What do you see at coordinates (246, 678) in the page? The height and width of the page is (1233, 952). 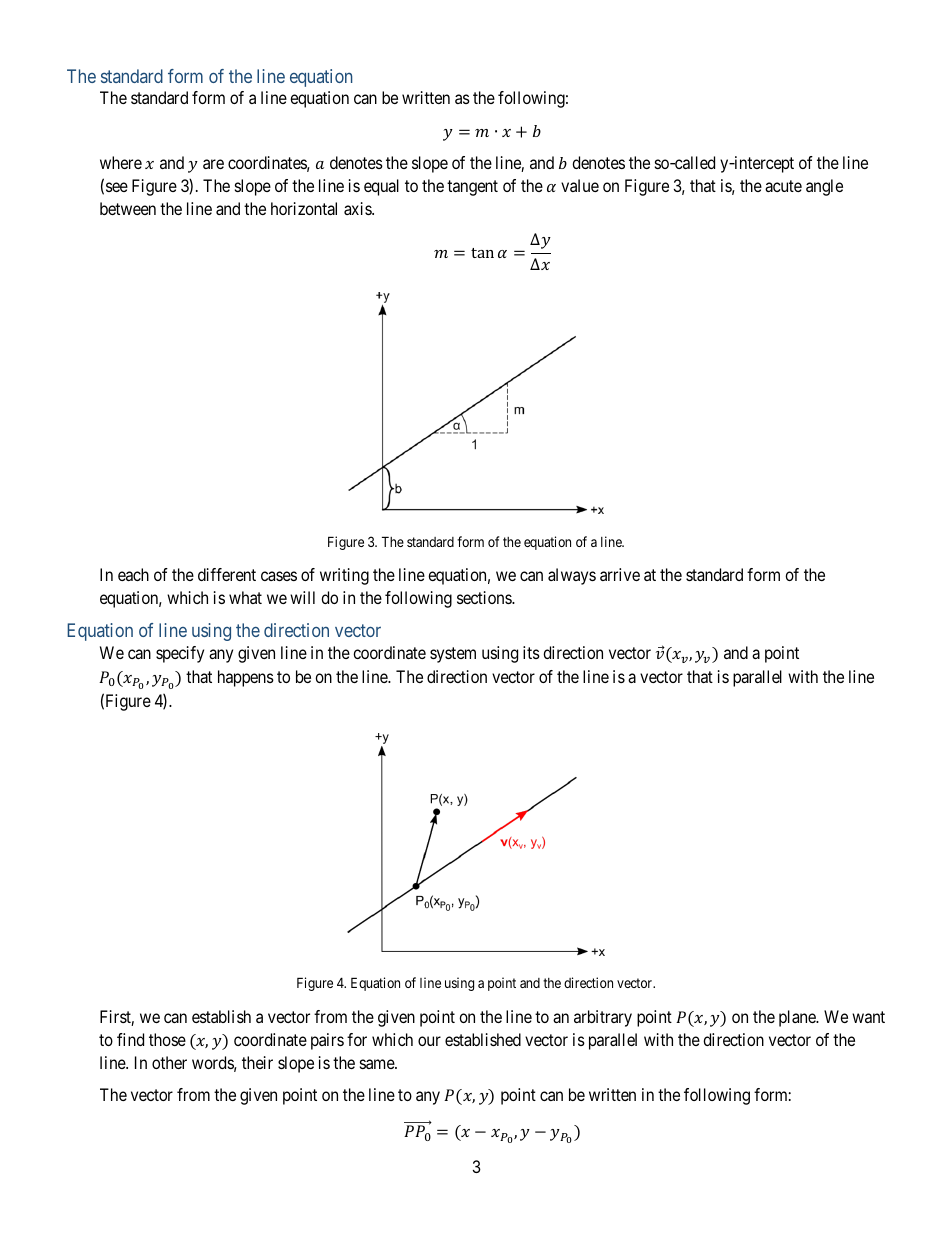 I see `happens` at bounding box center [246, 678].
